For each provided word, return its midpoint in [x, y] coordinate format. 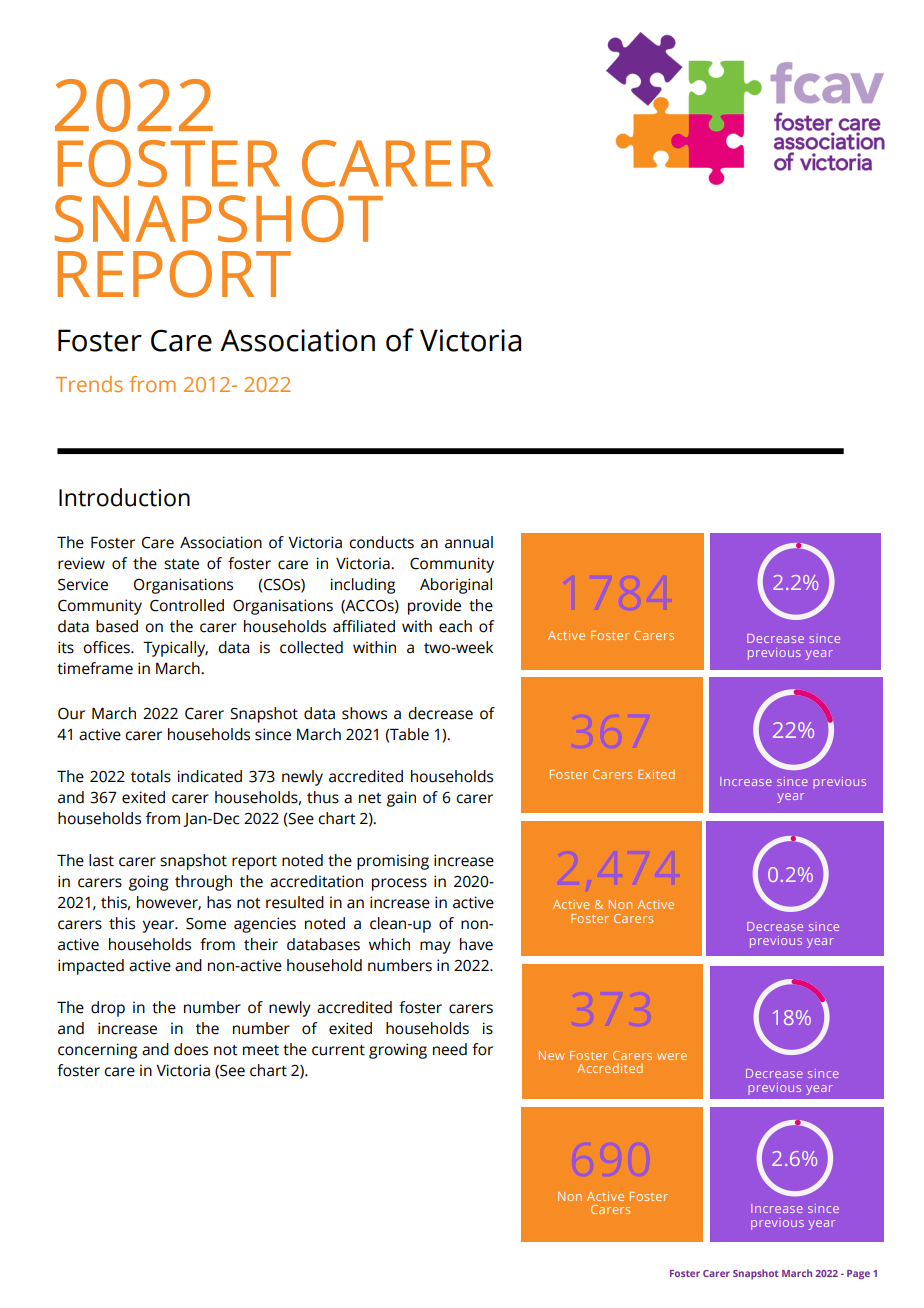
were [672, 1056]
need [450, 1049]
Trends [89, 384]
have [476, 944]
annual [469, 542]
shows [364, 713]
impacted [91, 967]
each [455, 626]
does [191, 1049]
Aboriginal [456, 586]
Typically [175, 649]
